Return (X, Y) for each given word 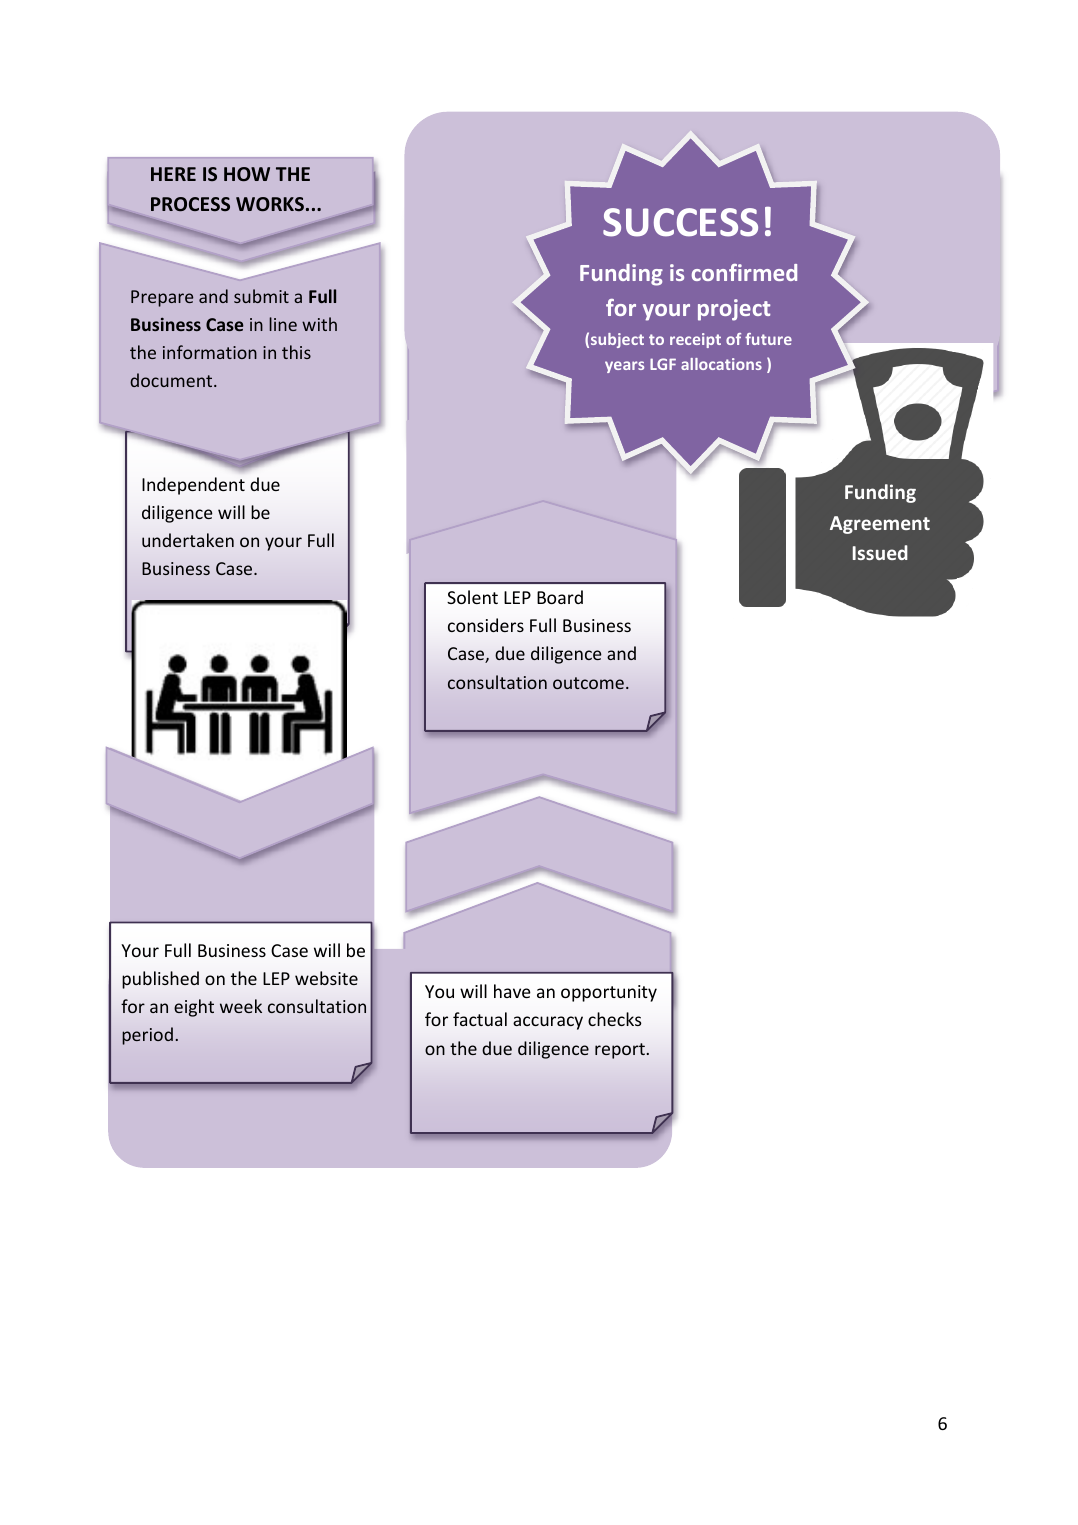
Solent (472, 597)
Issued (880, 552)
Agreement (880, 525)
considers (486, 625)
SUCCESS (680, 222)
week (241, 1006)
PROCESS (190, 204)
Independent (193, 486)
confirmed (744, 272)
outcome (588, 683)
